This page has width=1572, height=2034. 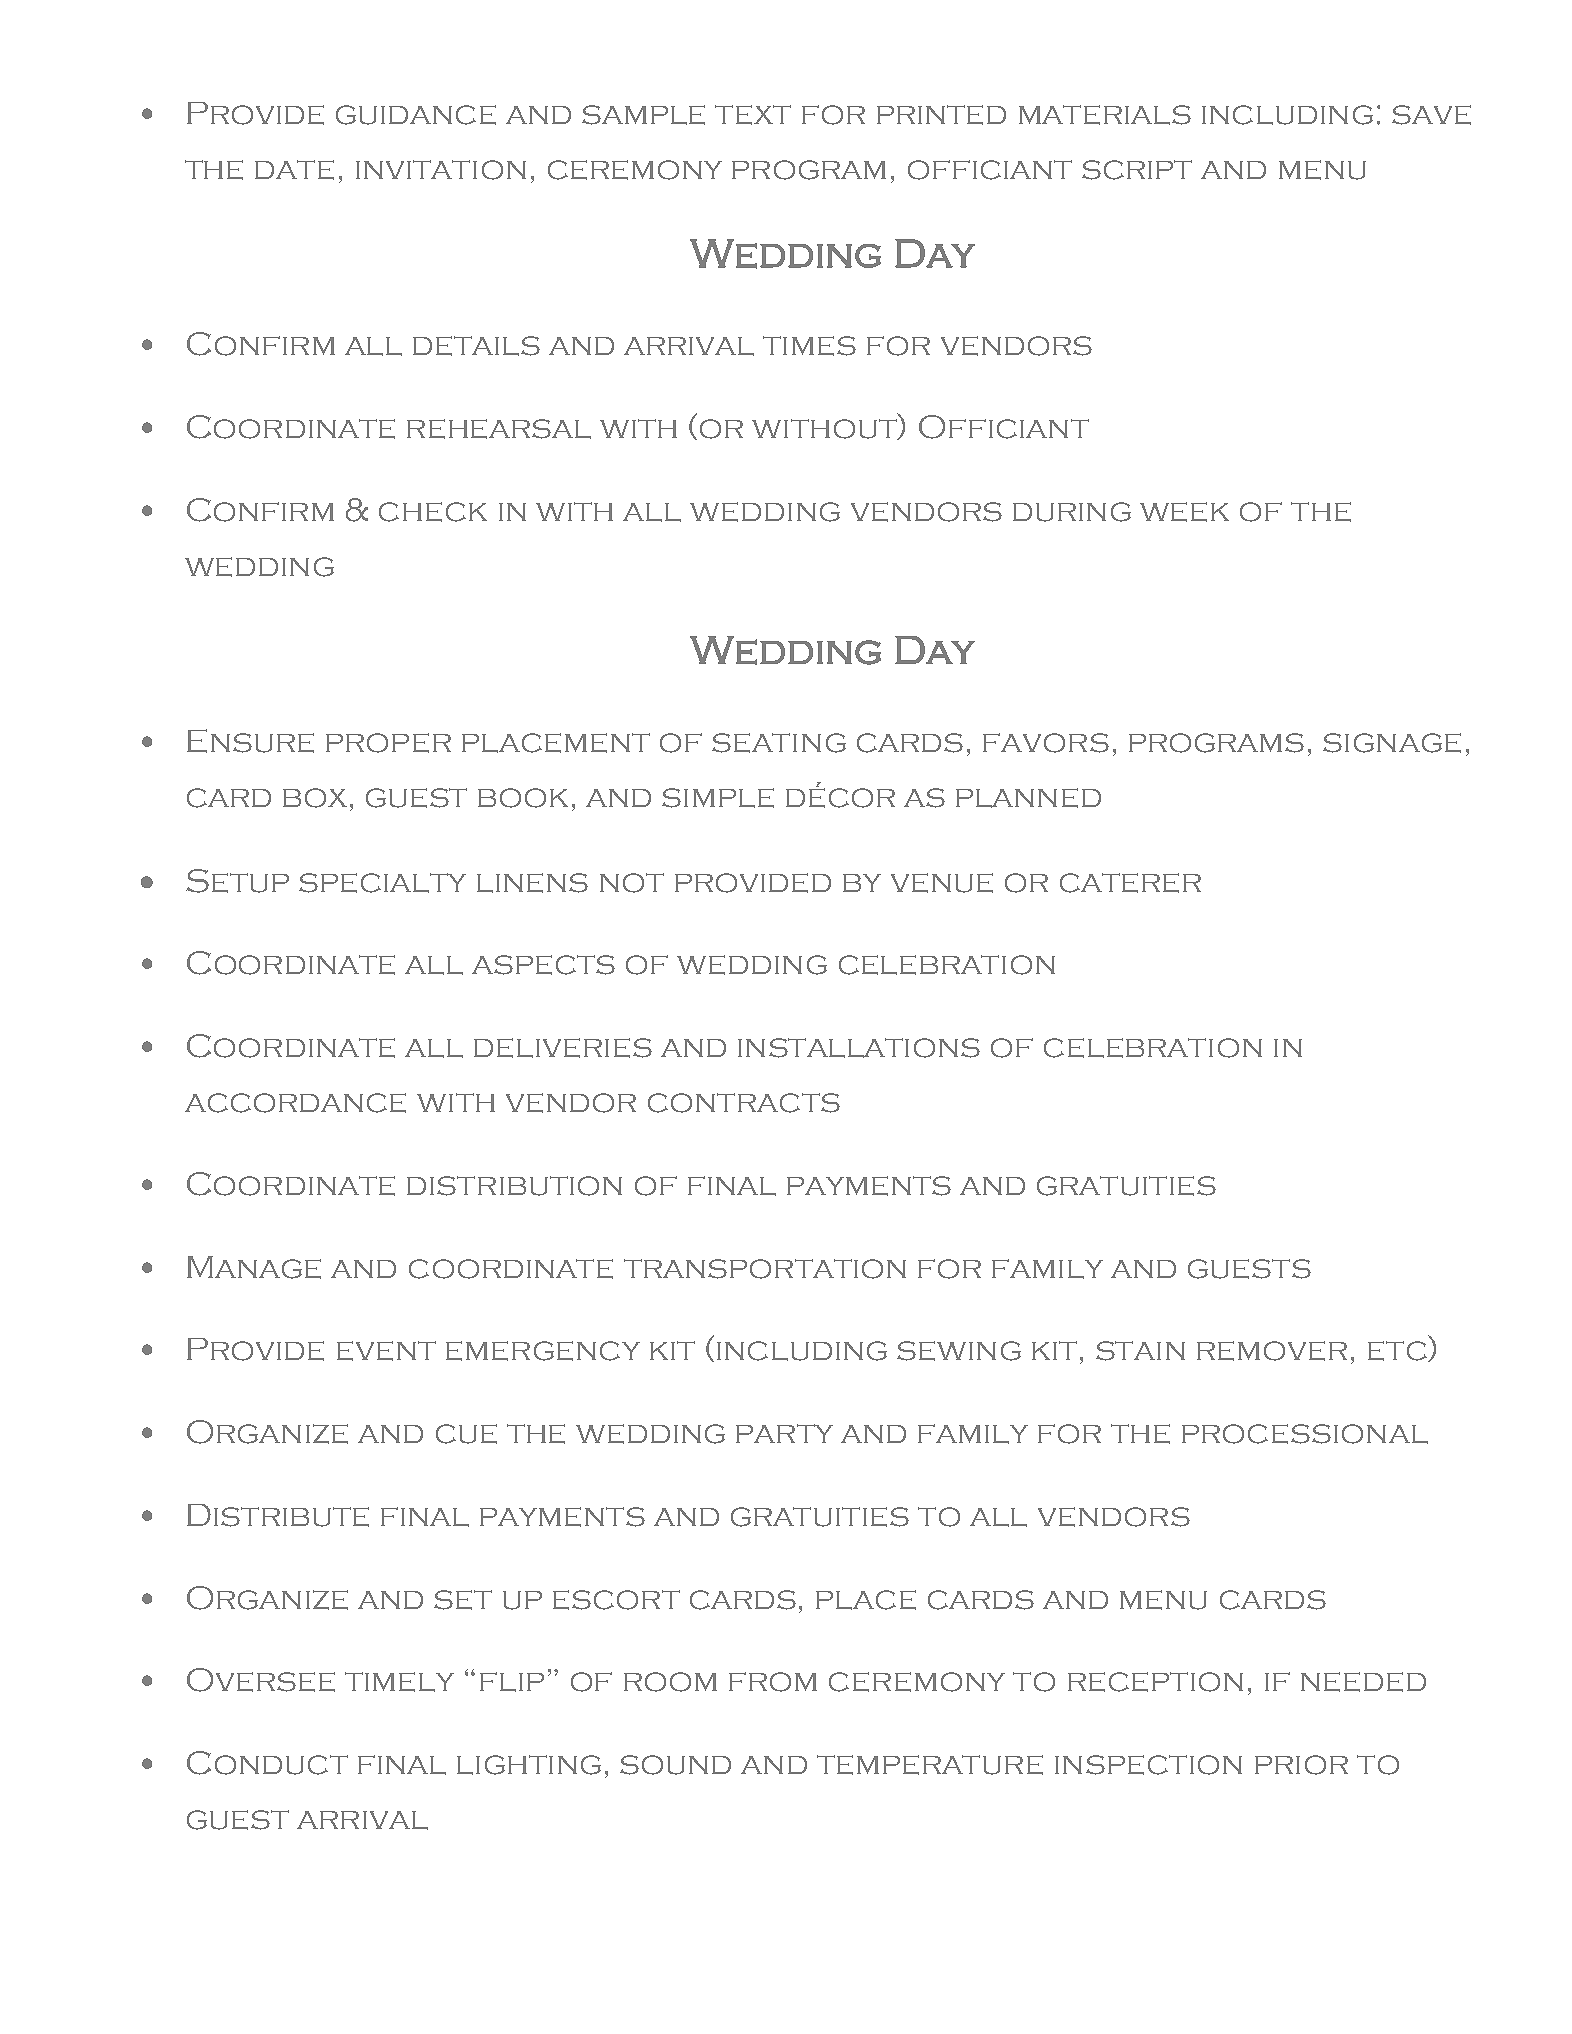 What do you see at coordinates (441, 170) in the page?
I see `invitation` at bounding box center [441, 170].
